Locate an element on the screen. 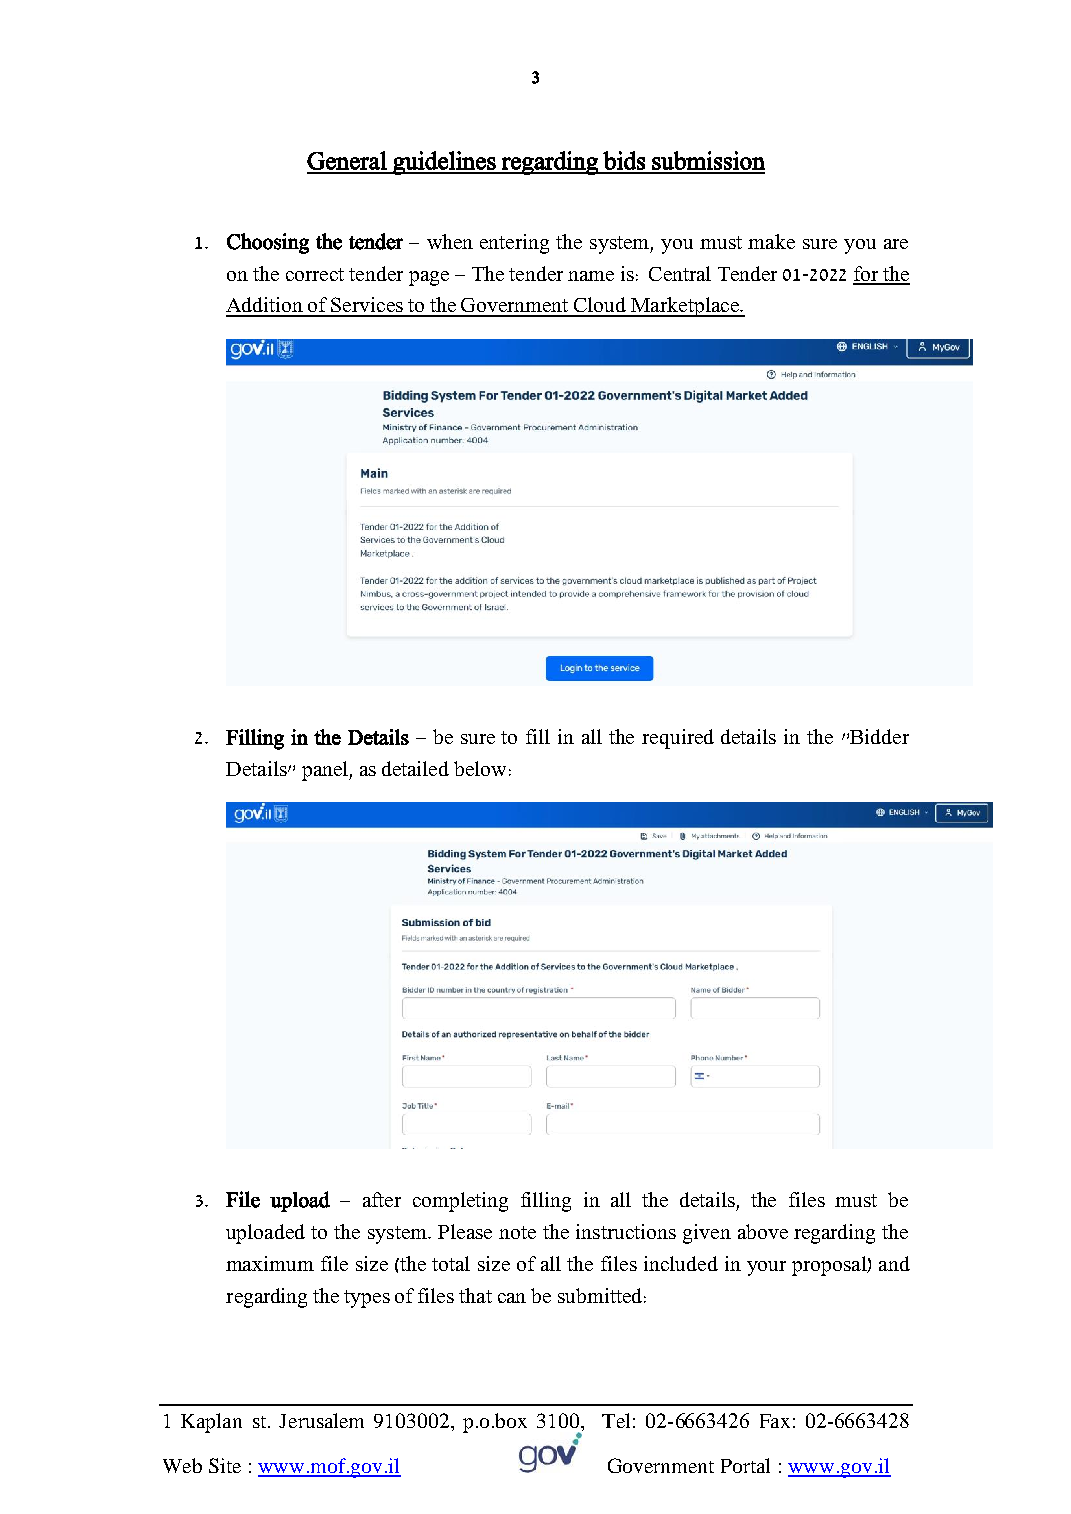 Image resolution: width=1071 pixels, height=1514 pixels. above is located at coordinates (763, 1231).
